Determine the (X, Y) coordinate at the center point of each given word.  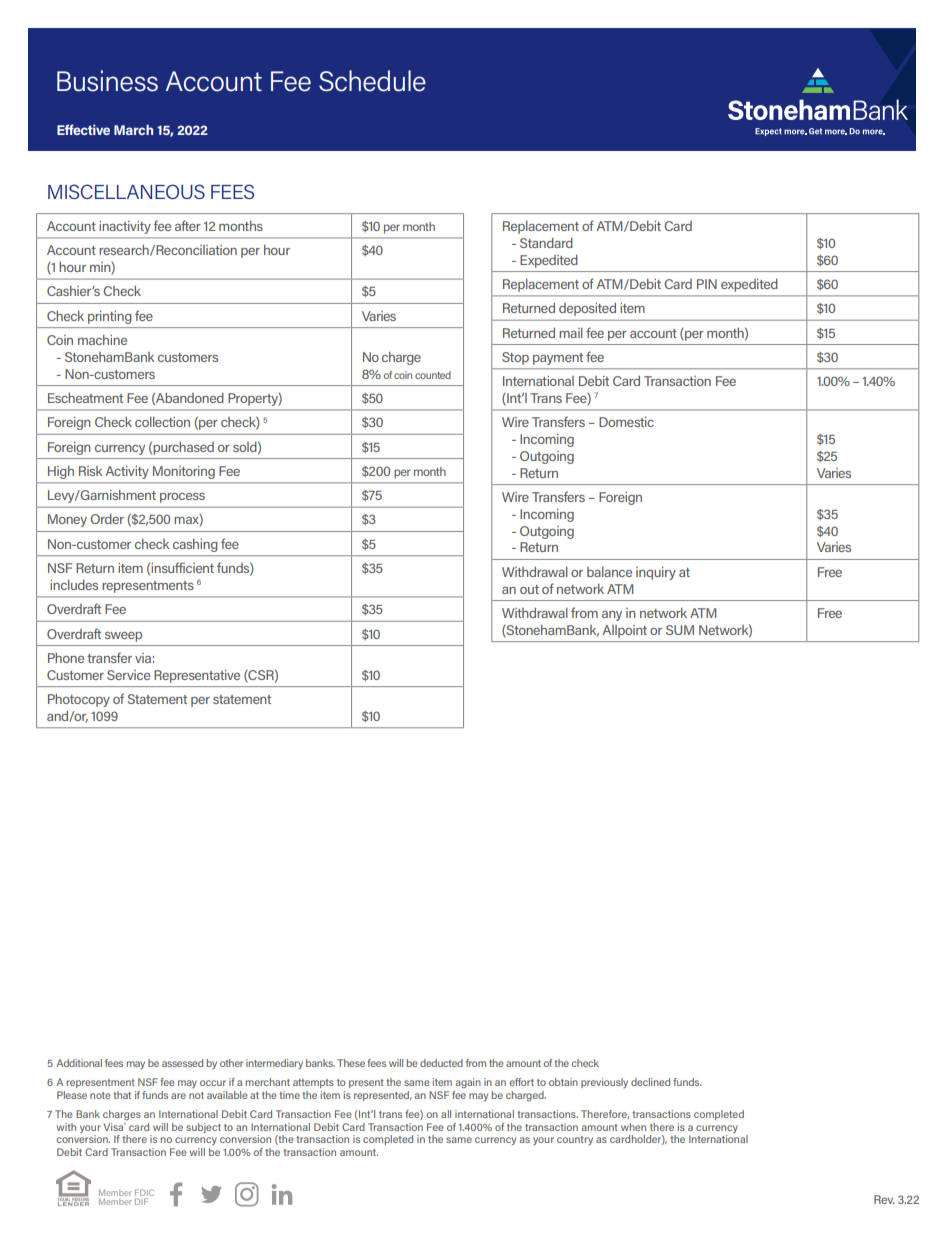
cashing (195, 545)
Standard (546, 243)
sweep (123, 637)
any (612, 616)
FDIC (144, 1194)
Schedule (372, 81)
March (133, 129)
